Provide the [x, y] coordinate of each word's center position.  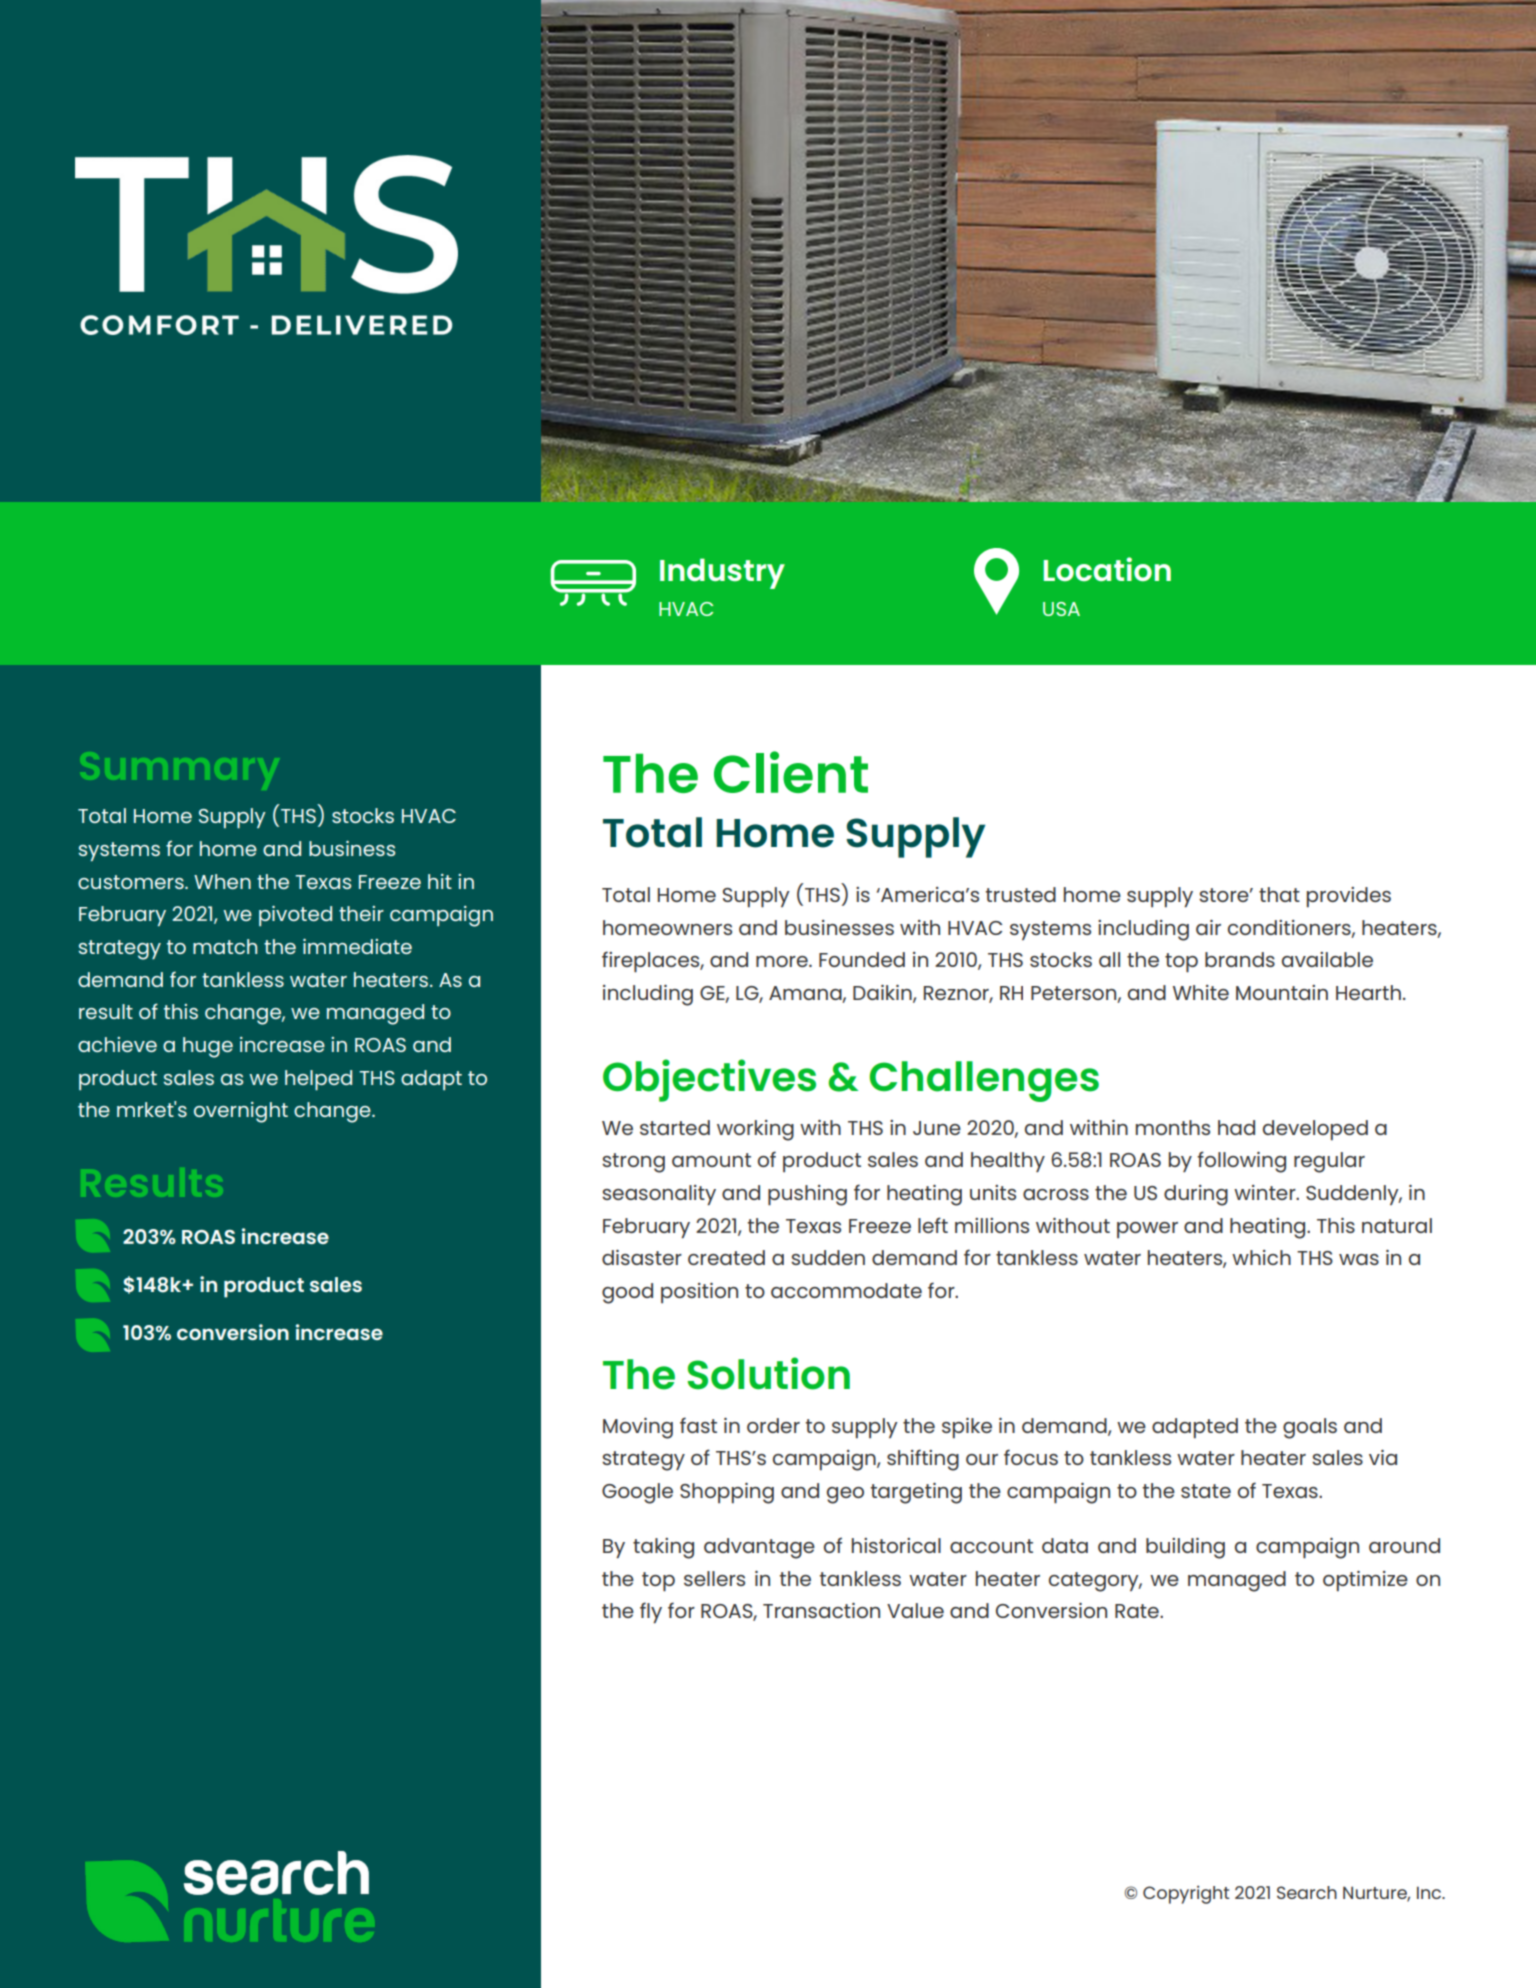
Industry [722, 573]
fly [651, 1612]
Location [1107, 569]
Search [1307, 1892]
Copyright [1186, 1894]
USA [1061, 609]
